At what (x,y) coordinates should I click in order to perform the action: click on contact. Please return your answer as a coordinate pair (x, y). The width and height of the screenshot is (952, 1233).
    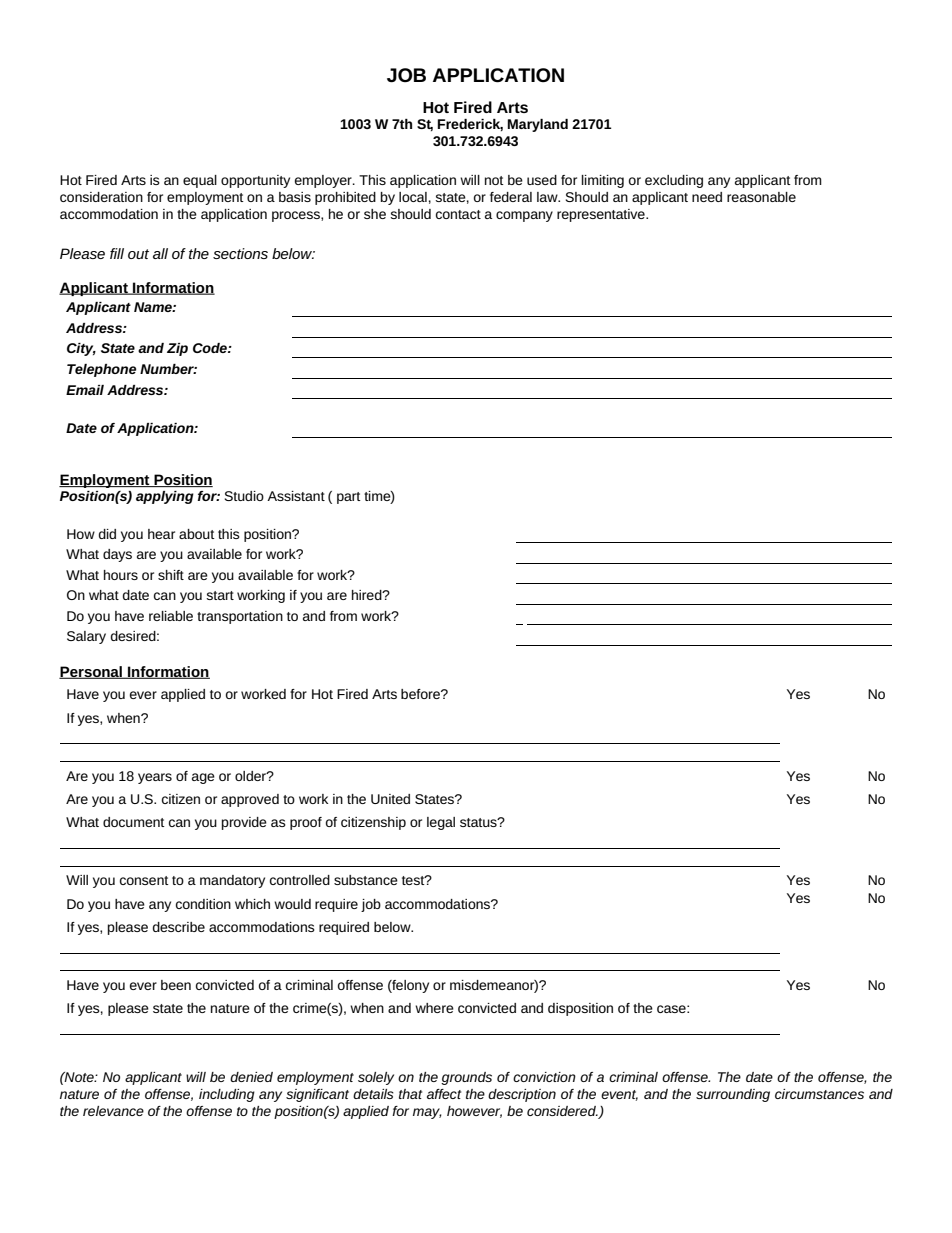
    Looking at the image, I should click on (458, 214).
